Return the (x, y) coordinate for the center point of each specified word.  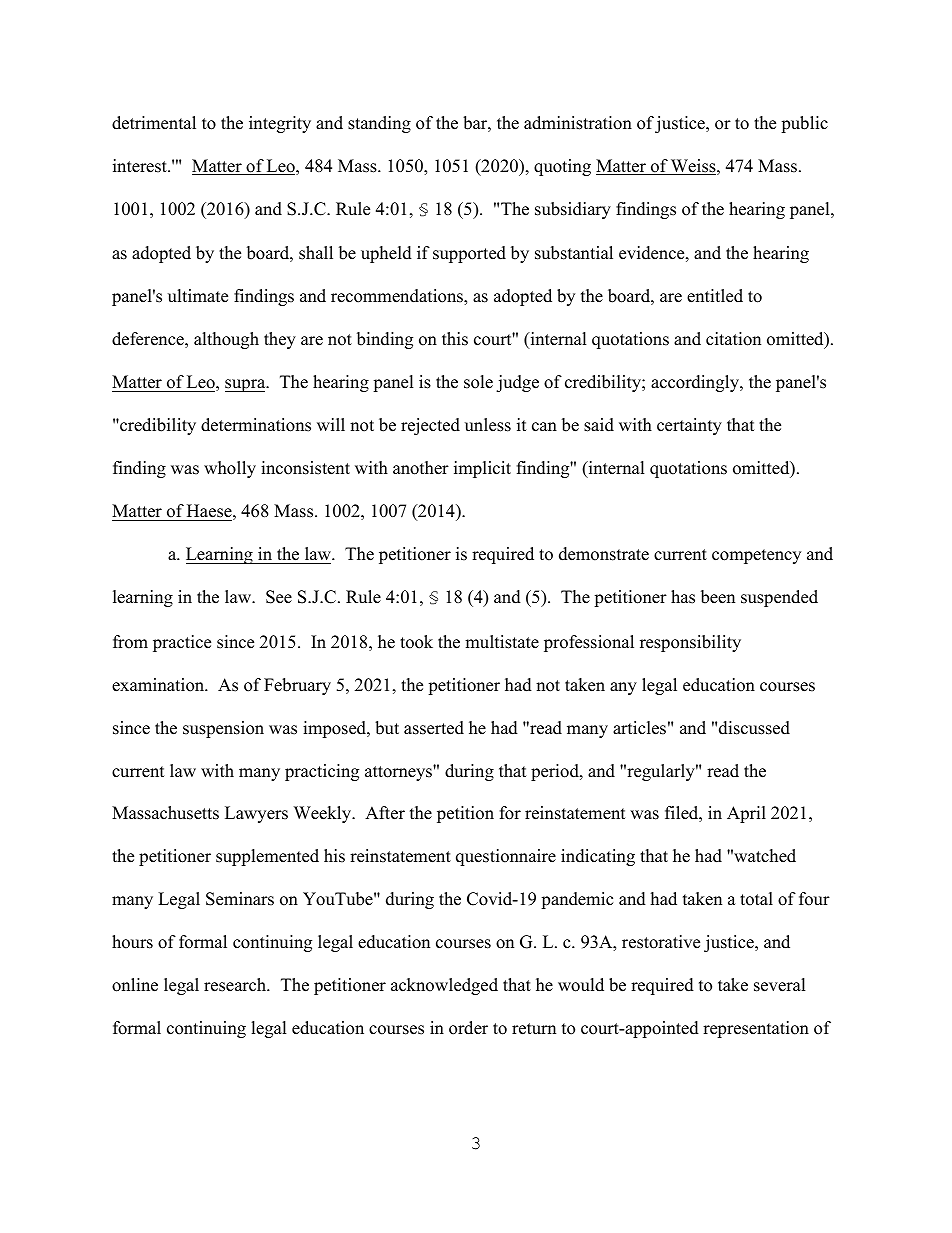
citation (733, 339)
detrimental (154, 123)
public (804, 124)
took (416, 642)
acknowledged (444, 986)
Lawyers (256, 814)
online (135, 985)
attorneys (399, 773)
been (718, 597)
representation (756, 1029)
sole (478, 382)
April (746, 814)
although (226, 340)
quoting (562, 167)
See (279, 597)
